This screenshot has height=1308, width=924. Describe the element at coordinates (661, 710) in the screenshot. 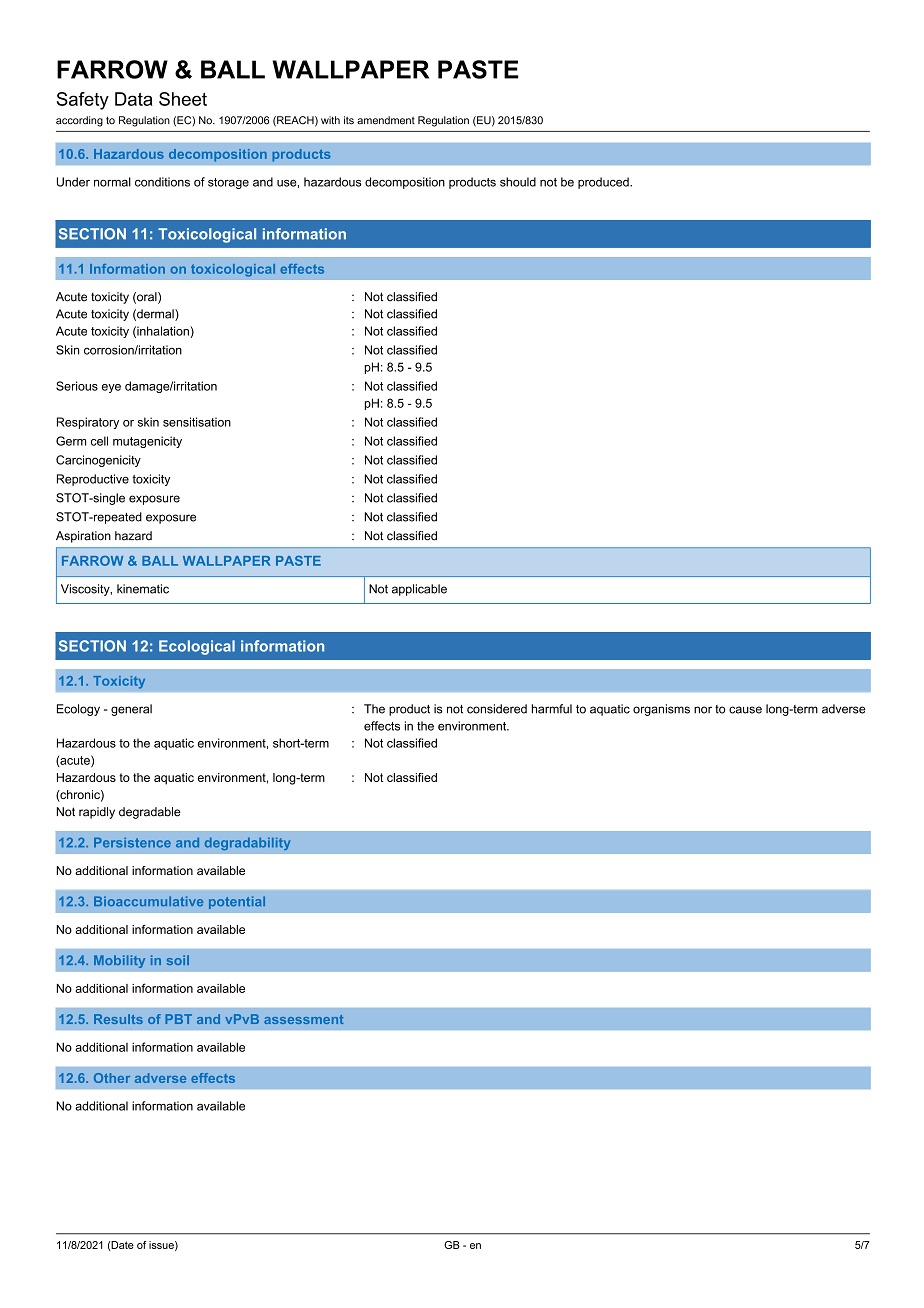

I see `organisms` at that location.
